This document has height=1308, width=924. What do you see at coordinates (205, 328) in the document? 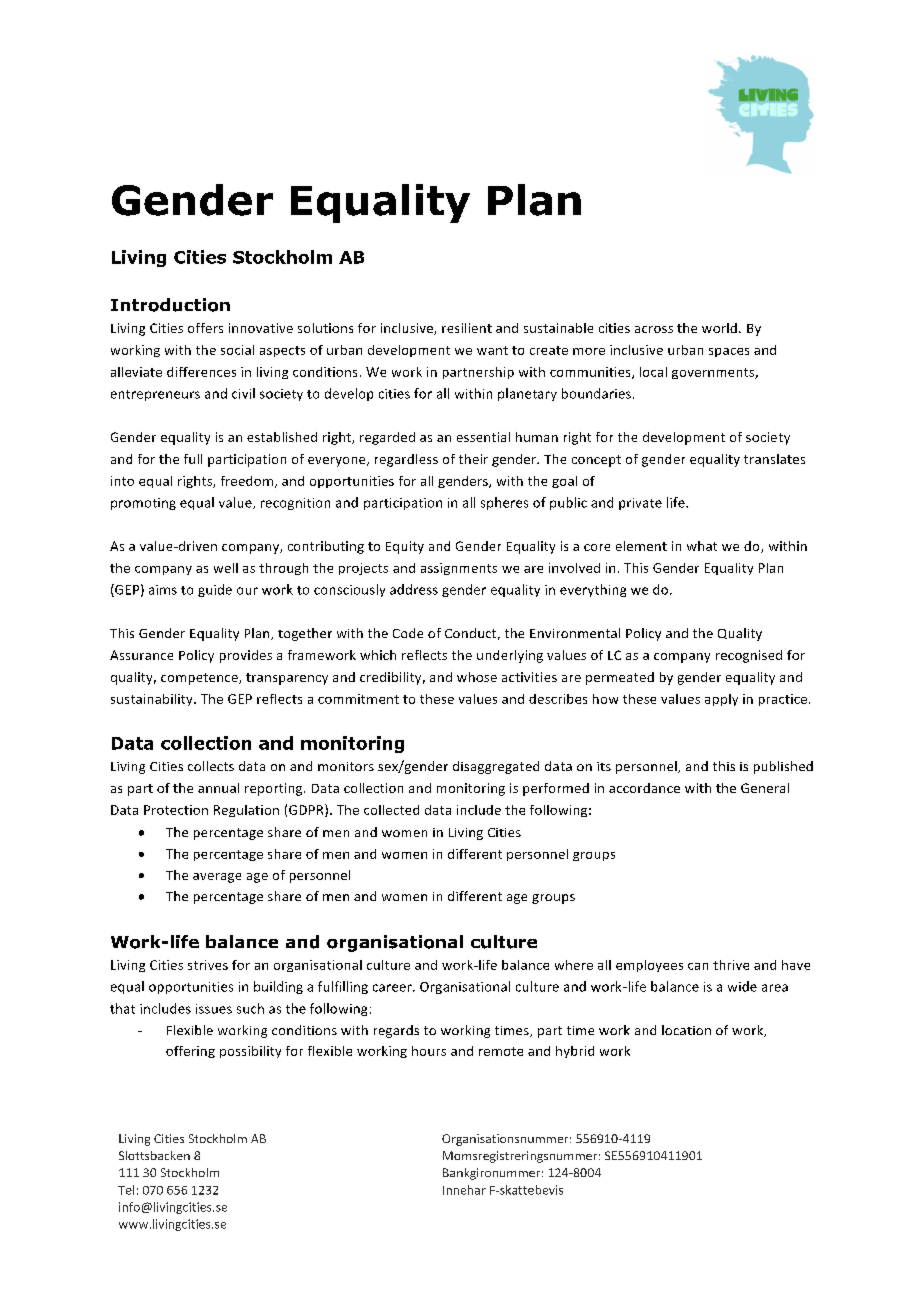
I see `offers` at bounding box center [205, 328].
